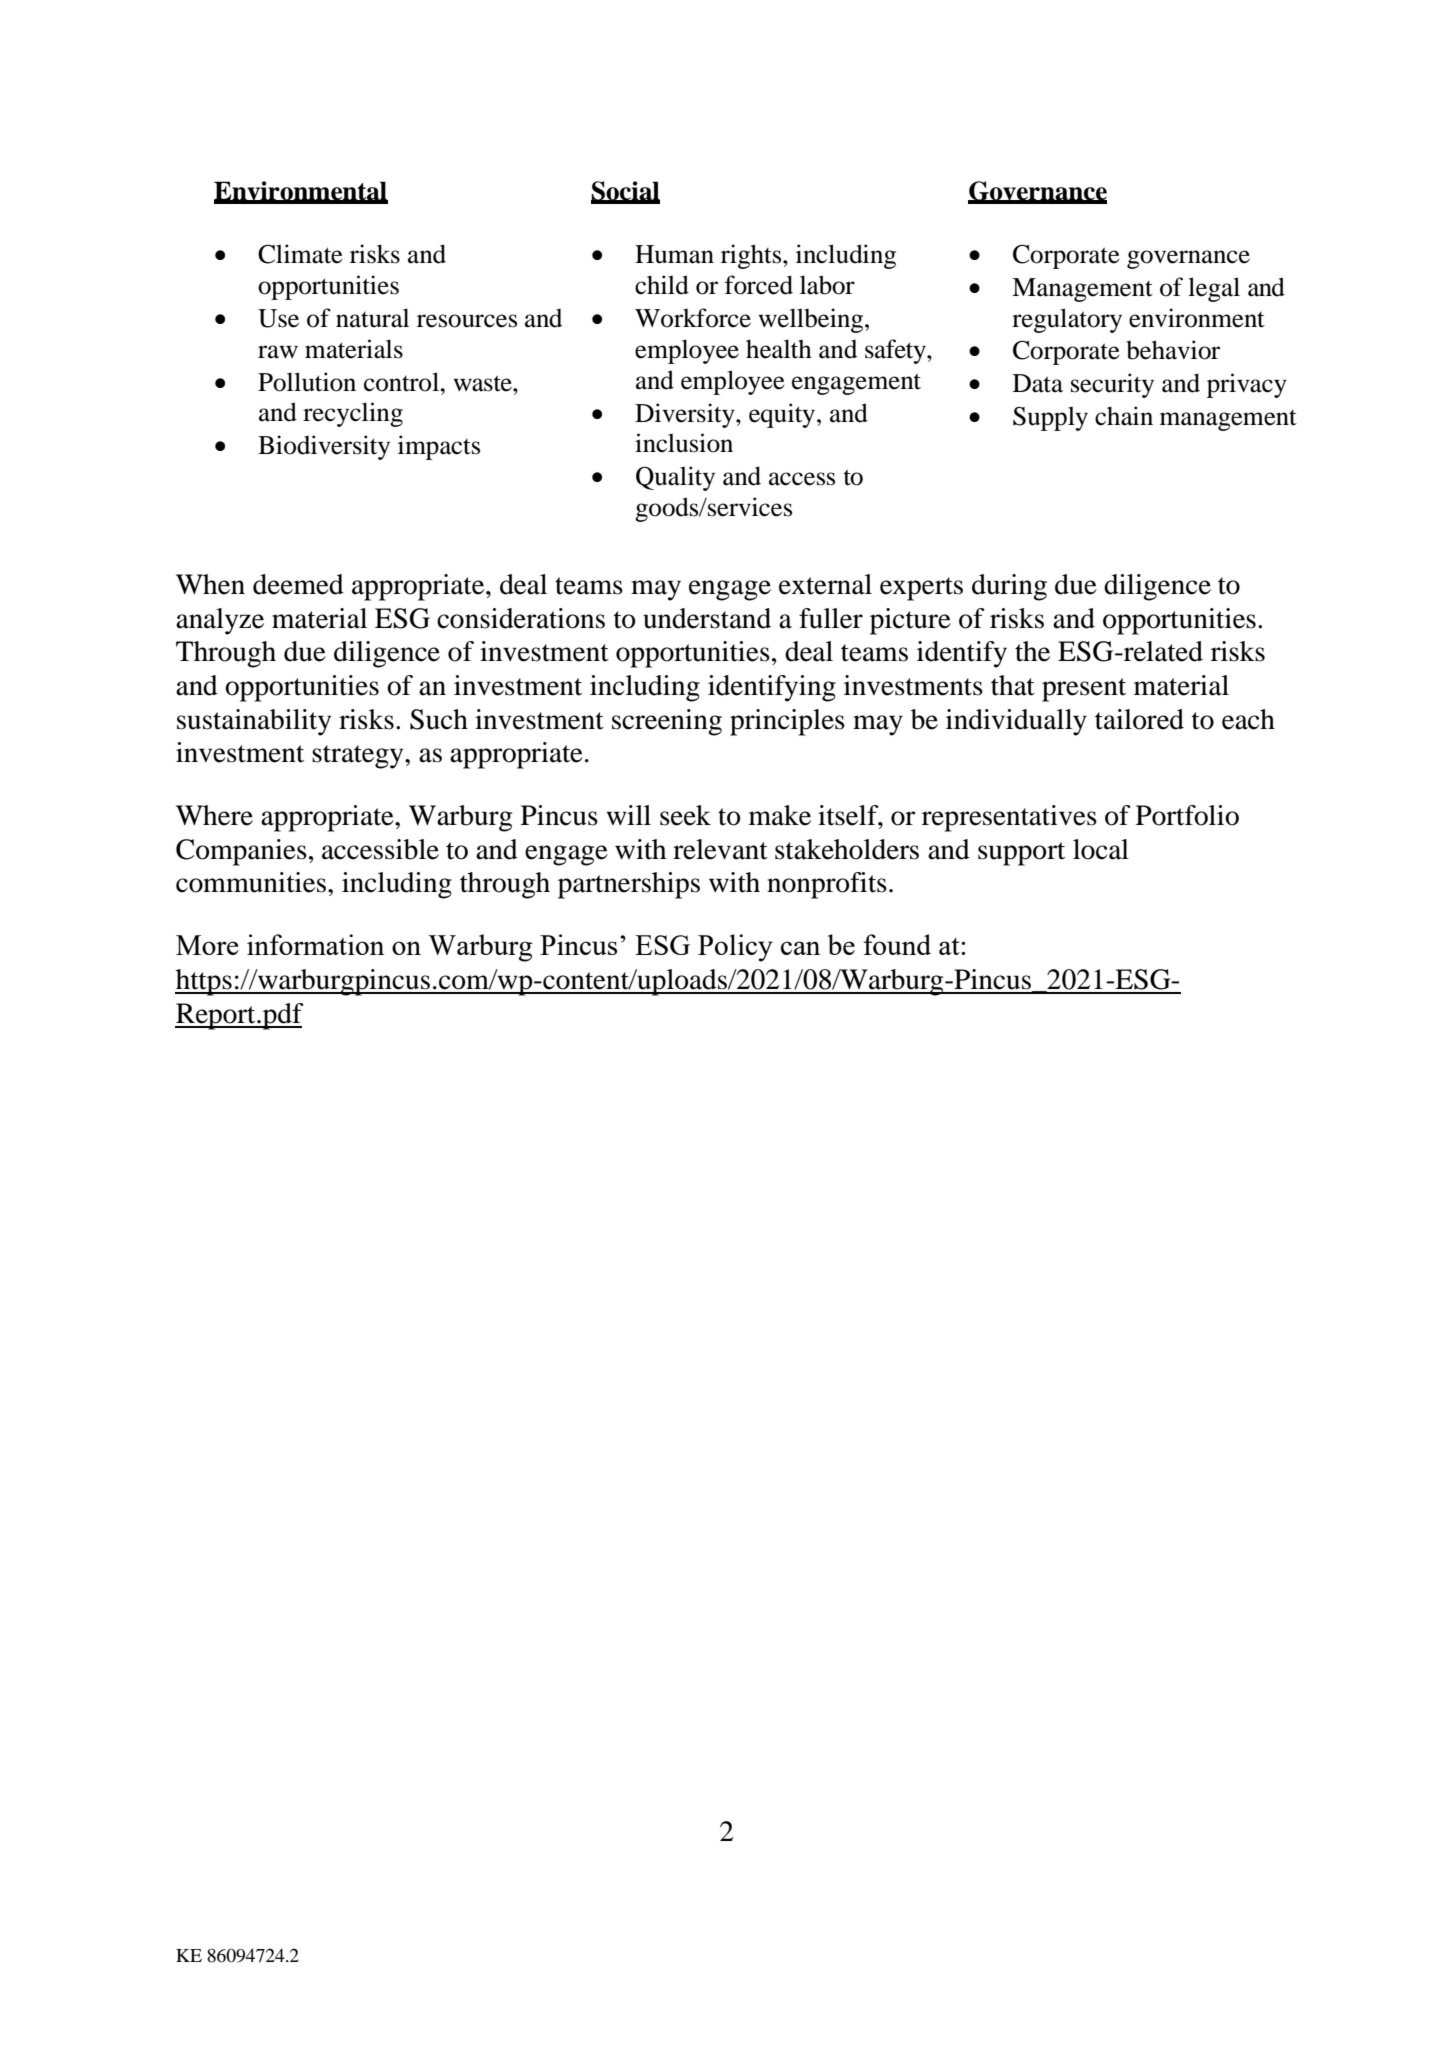 This screenshot has width=1453, height=2054. I want to click on information, so click(315, 944).
